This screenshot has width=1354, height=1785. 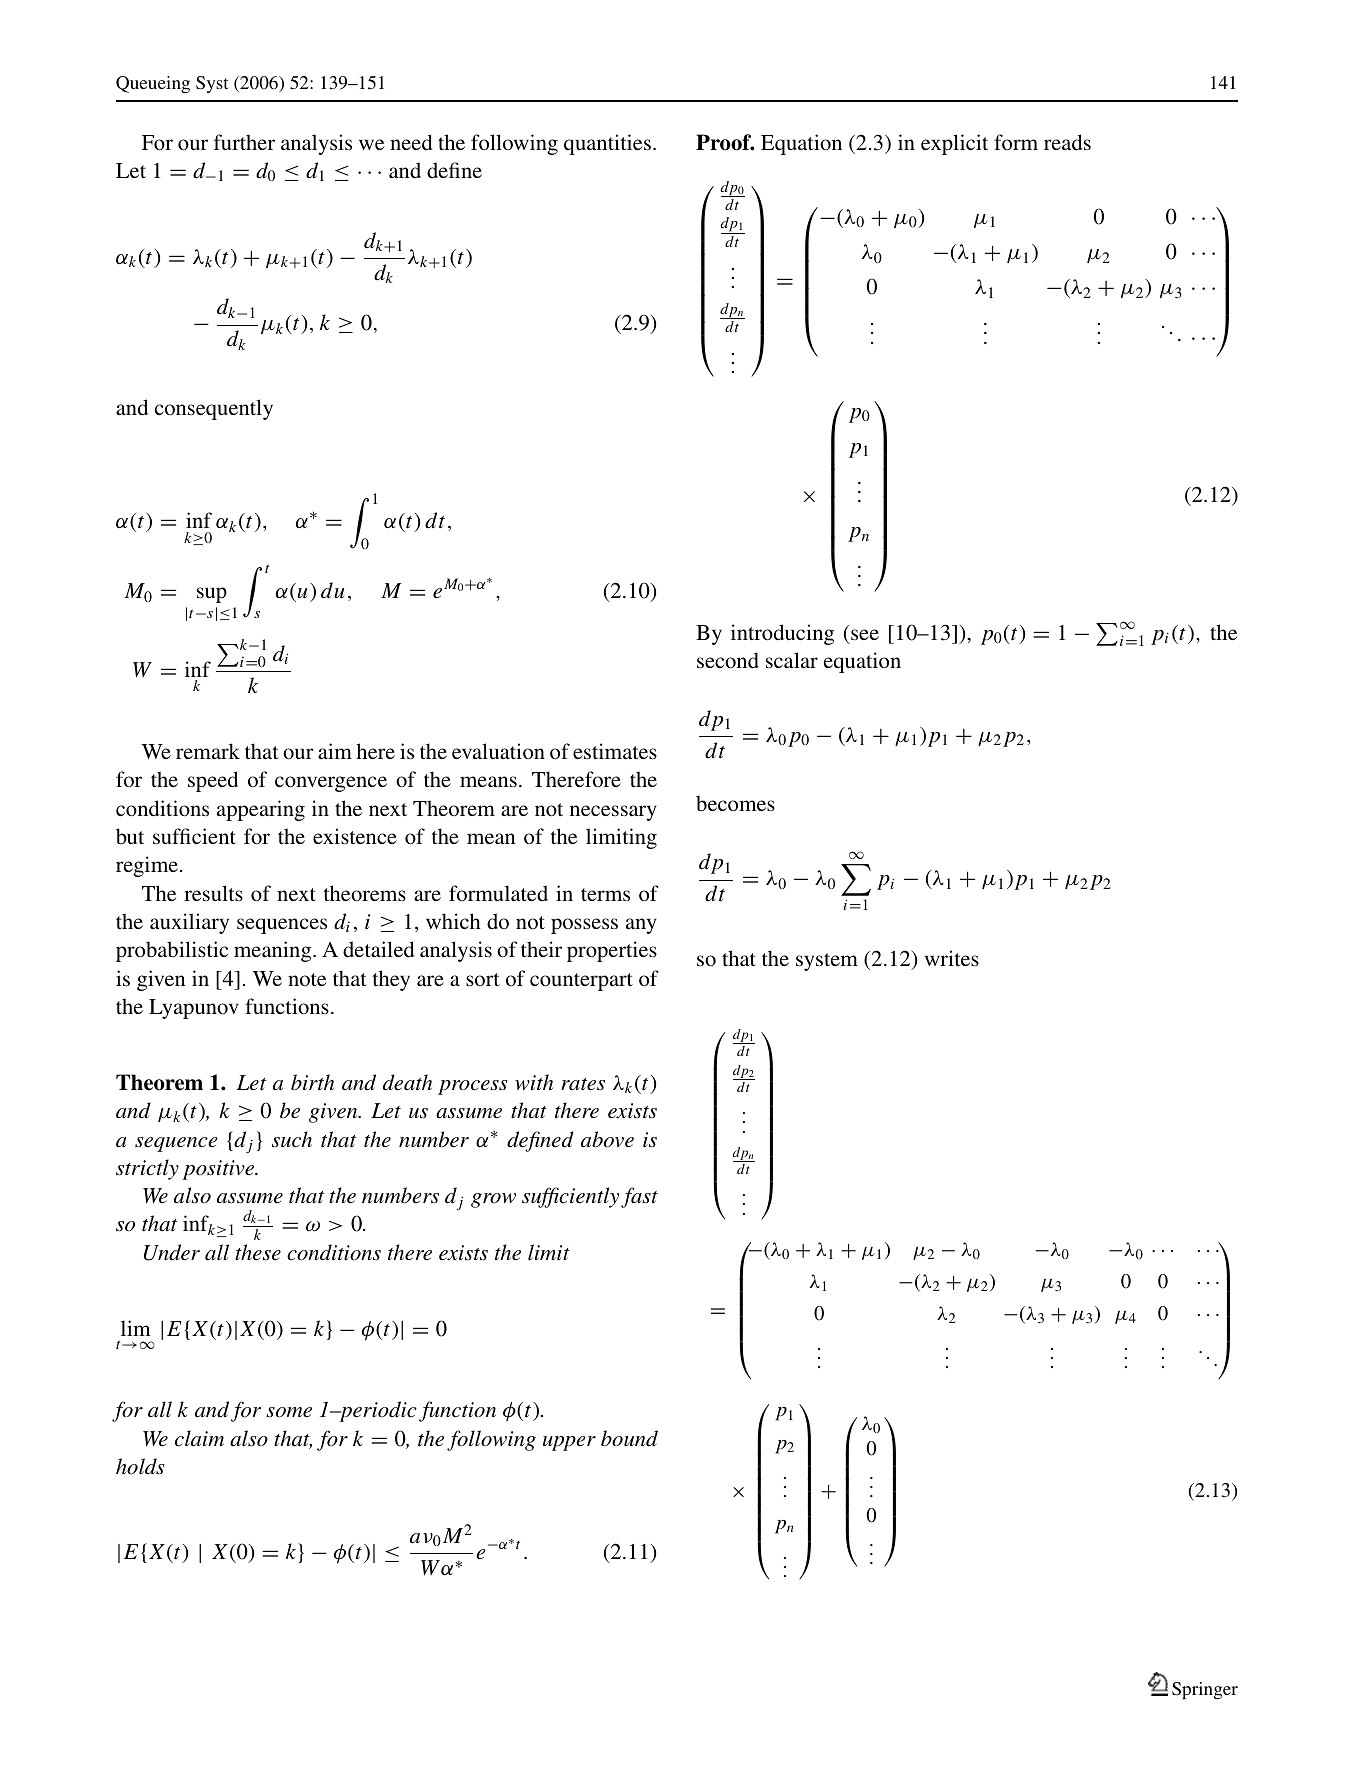 What do you see at coordinates (292, 1139) in the screenshot?
I see `such` at bounding box center [292, 1139].
